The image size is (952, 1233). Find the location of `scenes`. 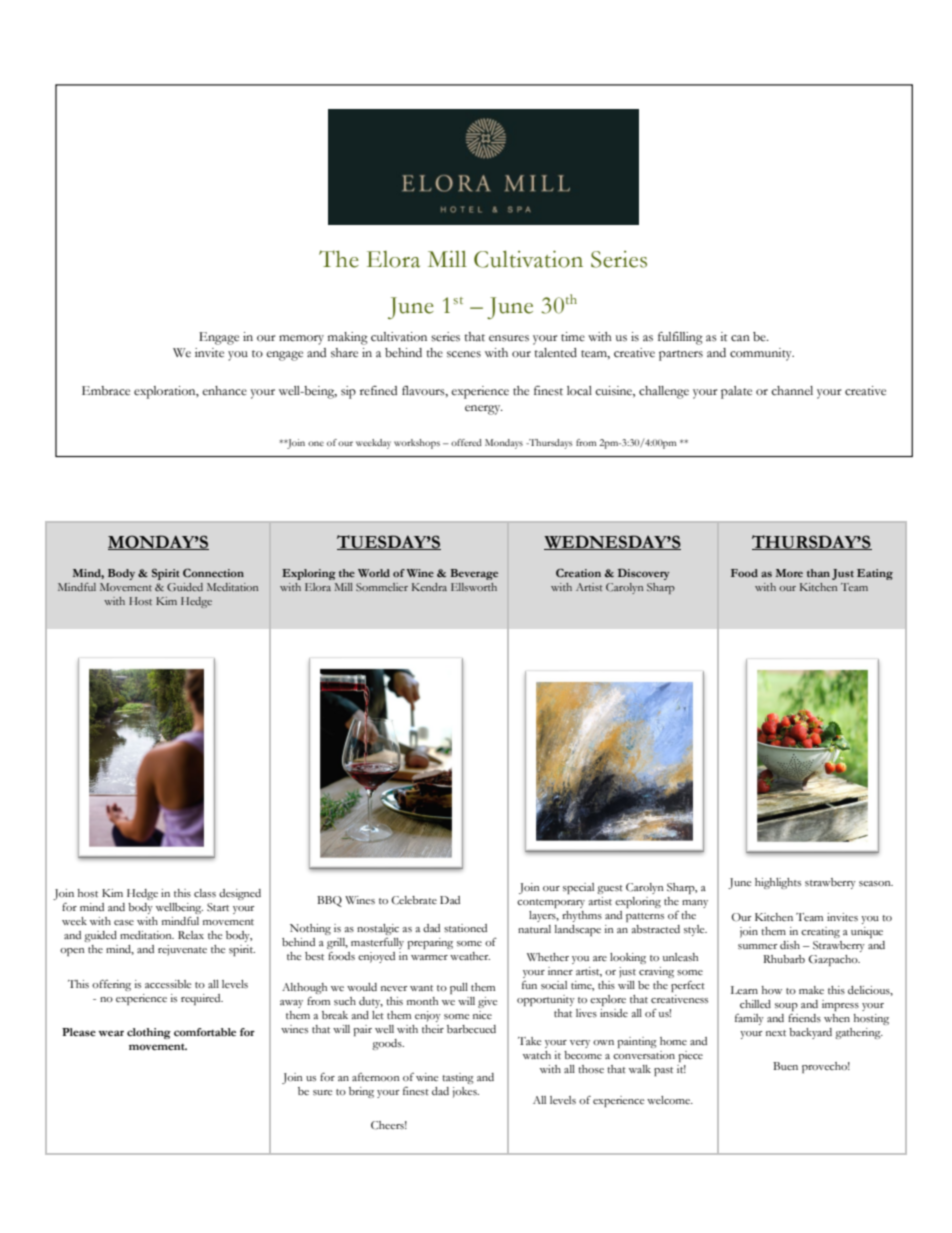

scenes is located at coordinates (464, 354).
